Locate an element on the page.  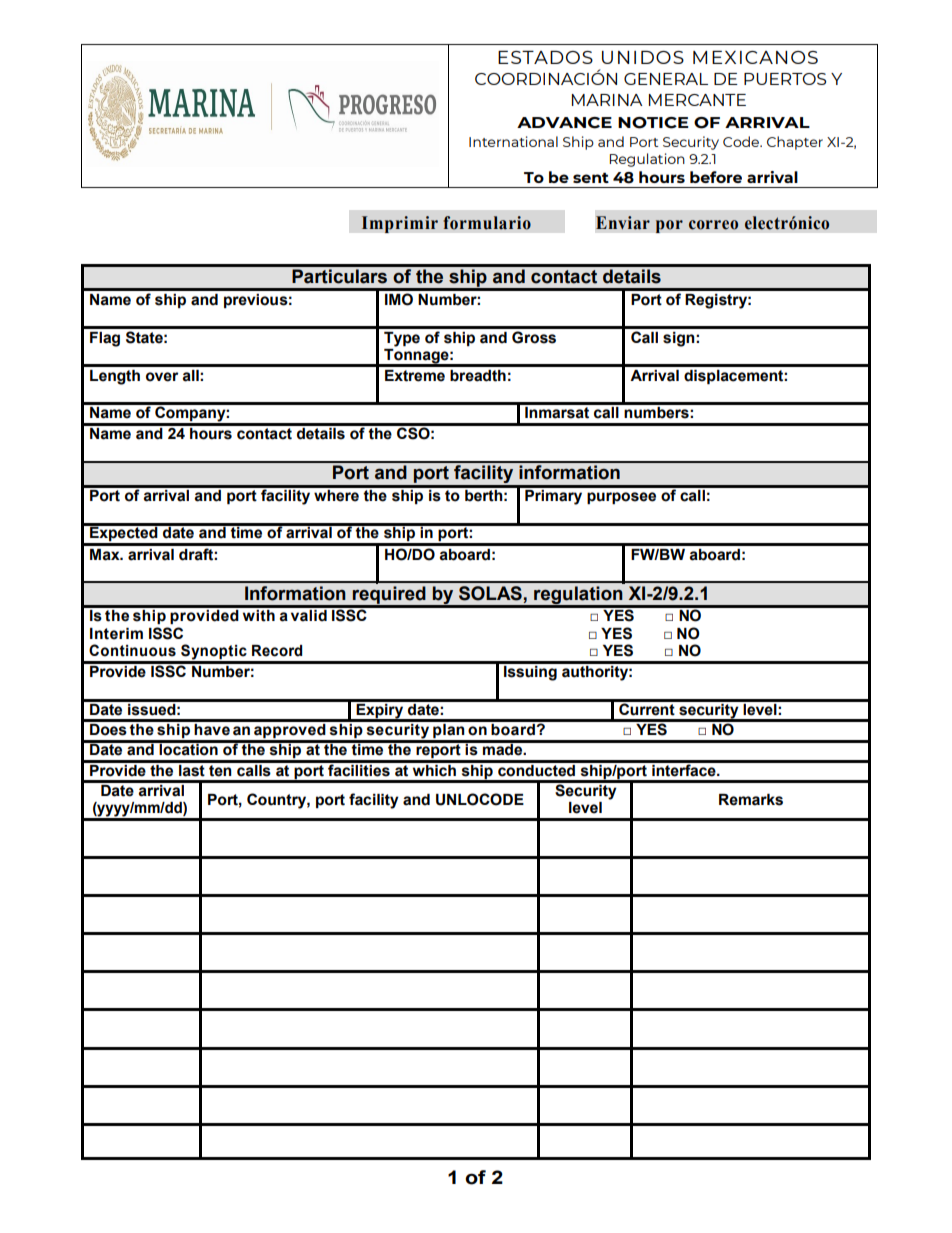
before is located at coordinates (716, 177).
